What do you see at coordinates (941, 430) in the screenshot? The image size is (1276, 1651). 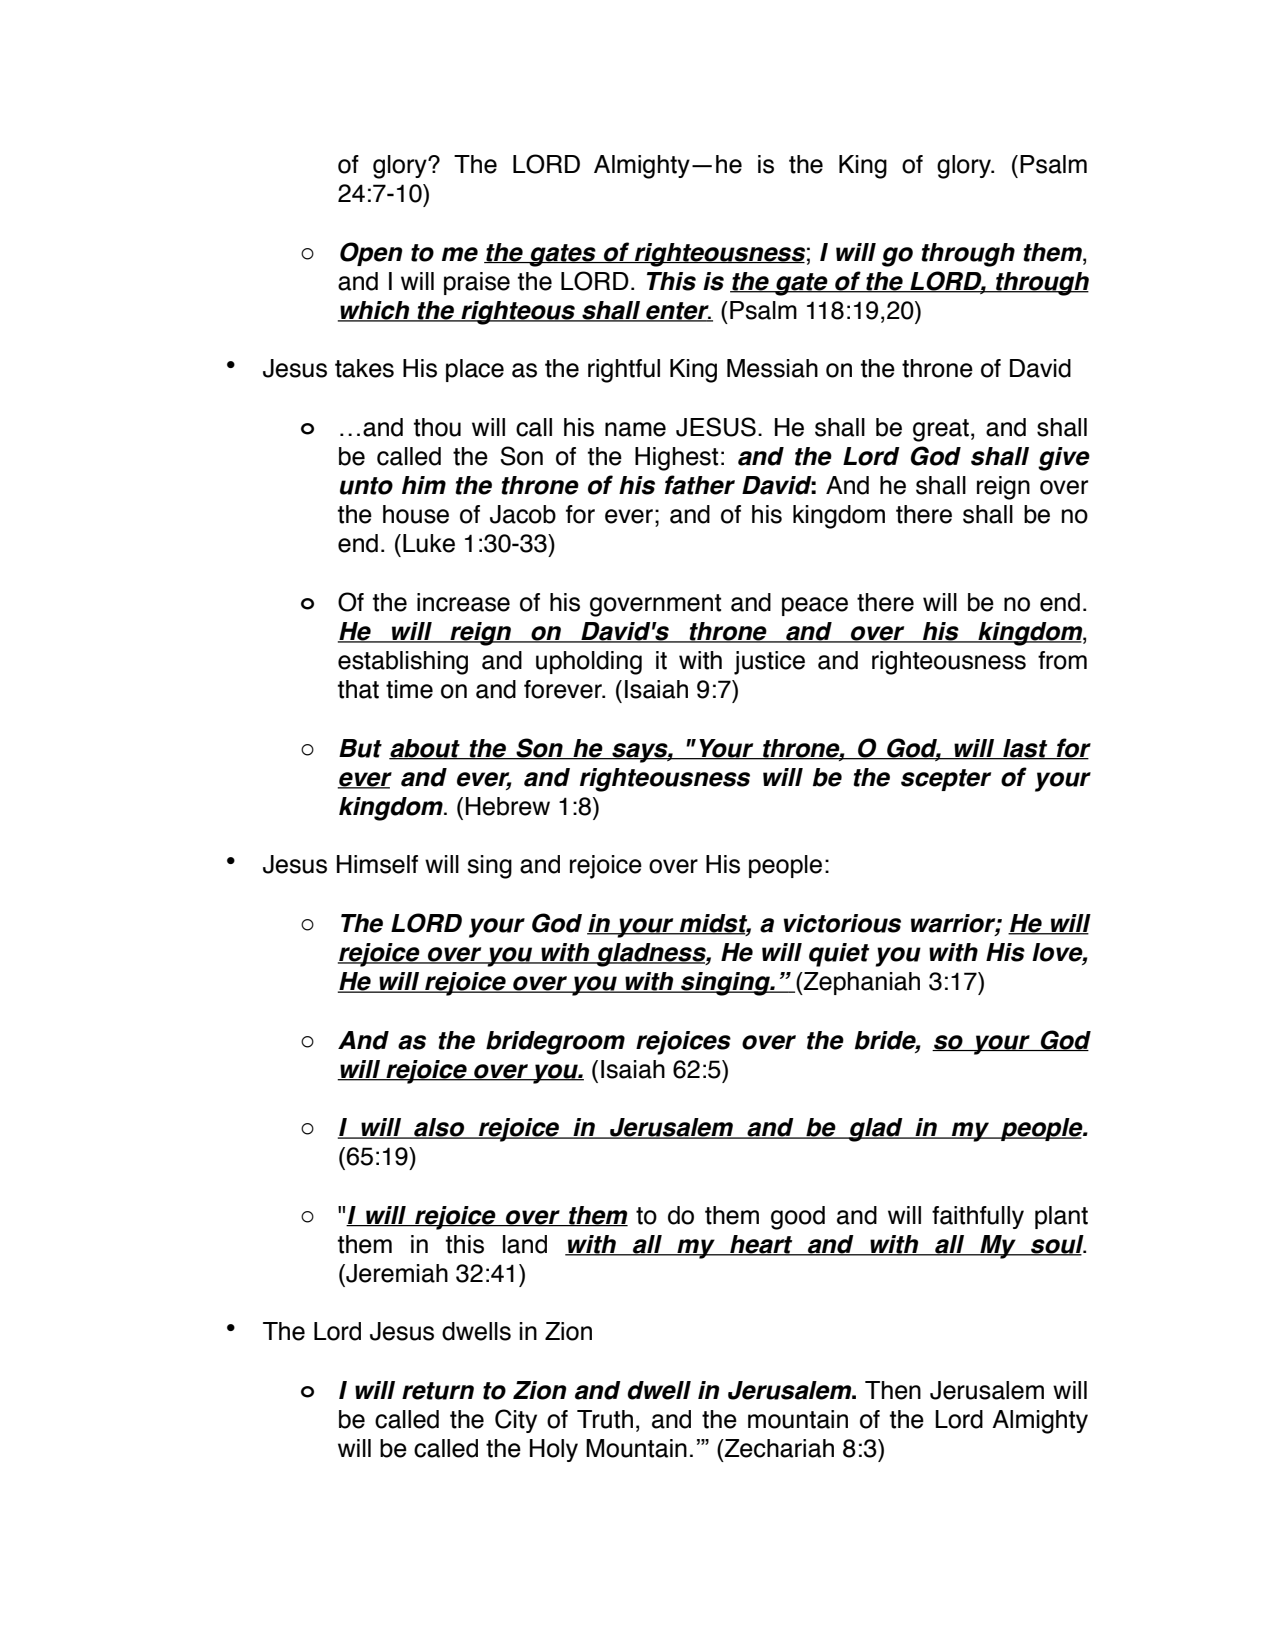 I see `great` at bounding box center [941, 430].
